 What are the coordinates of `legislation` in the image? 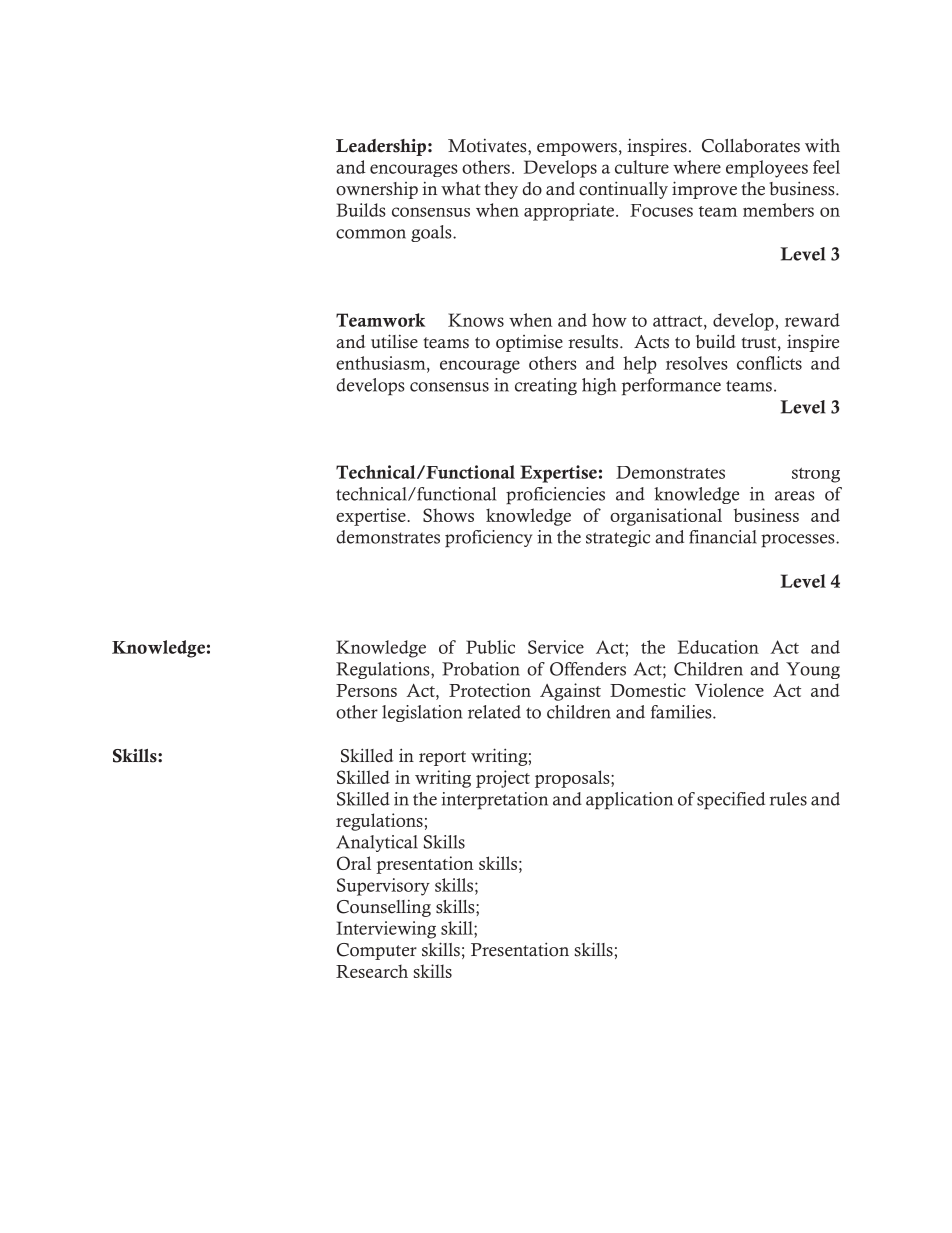 It's located at (422, 713).
